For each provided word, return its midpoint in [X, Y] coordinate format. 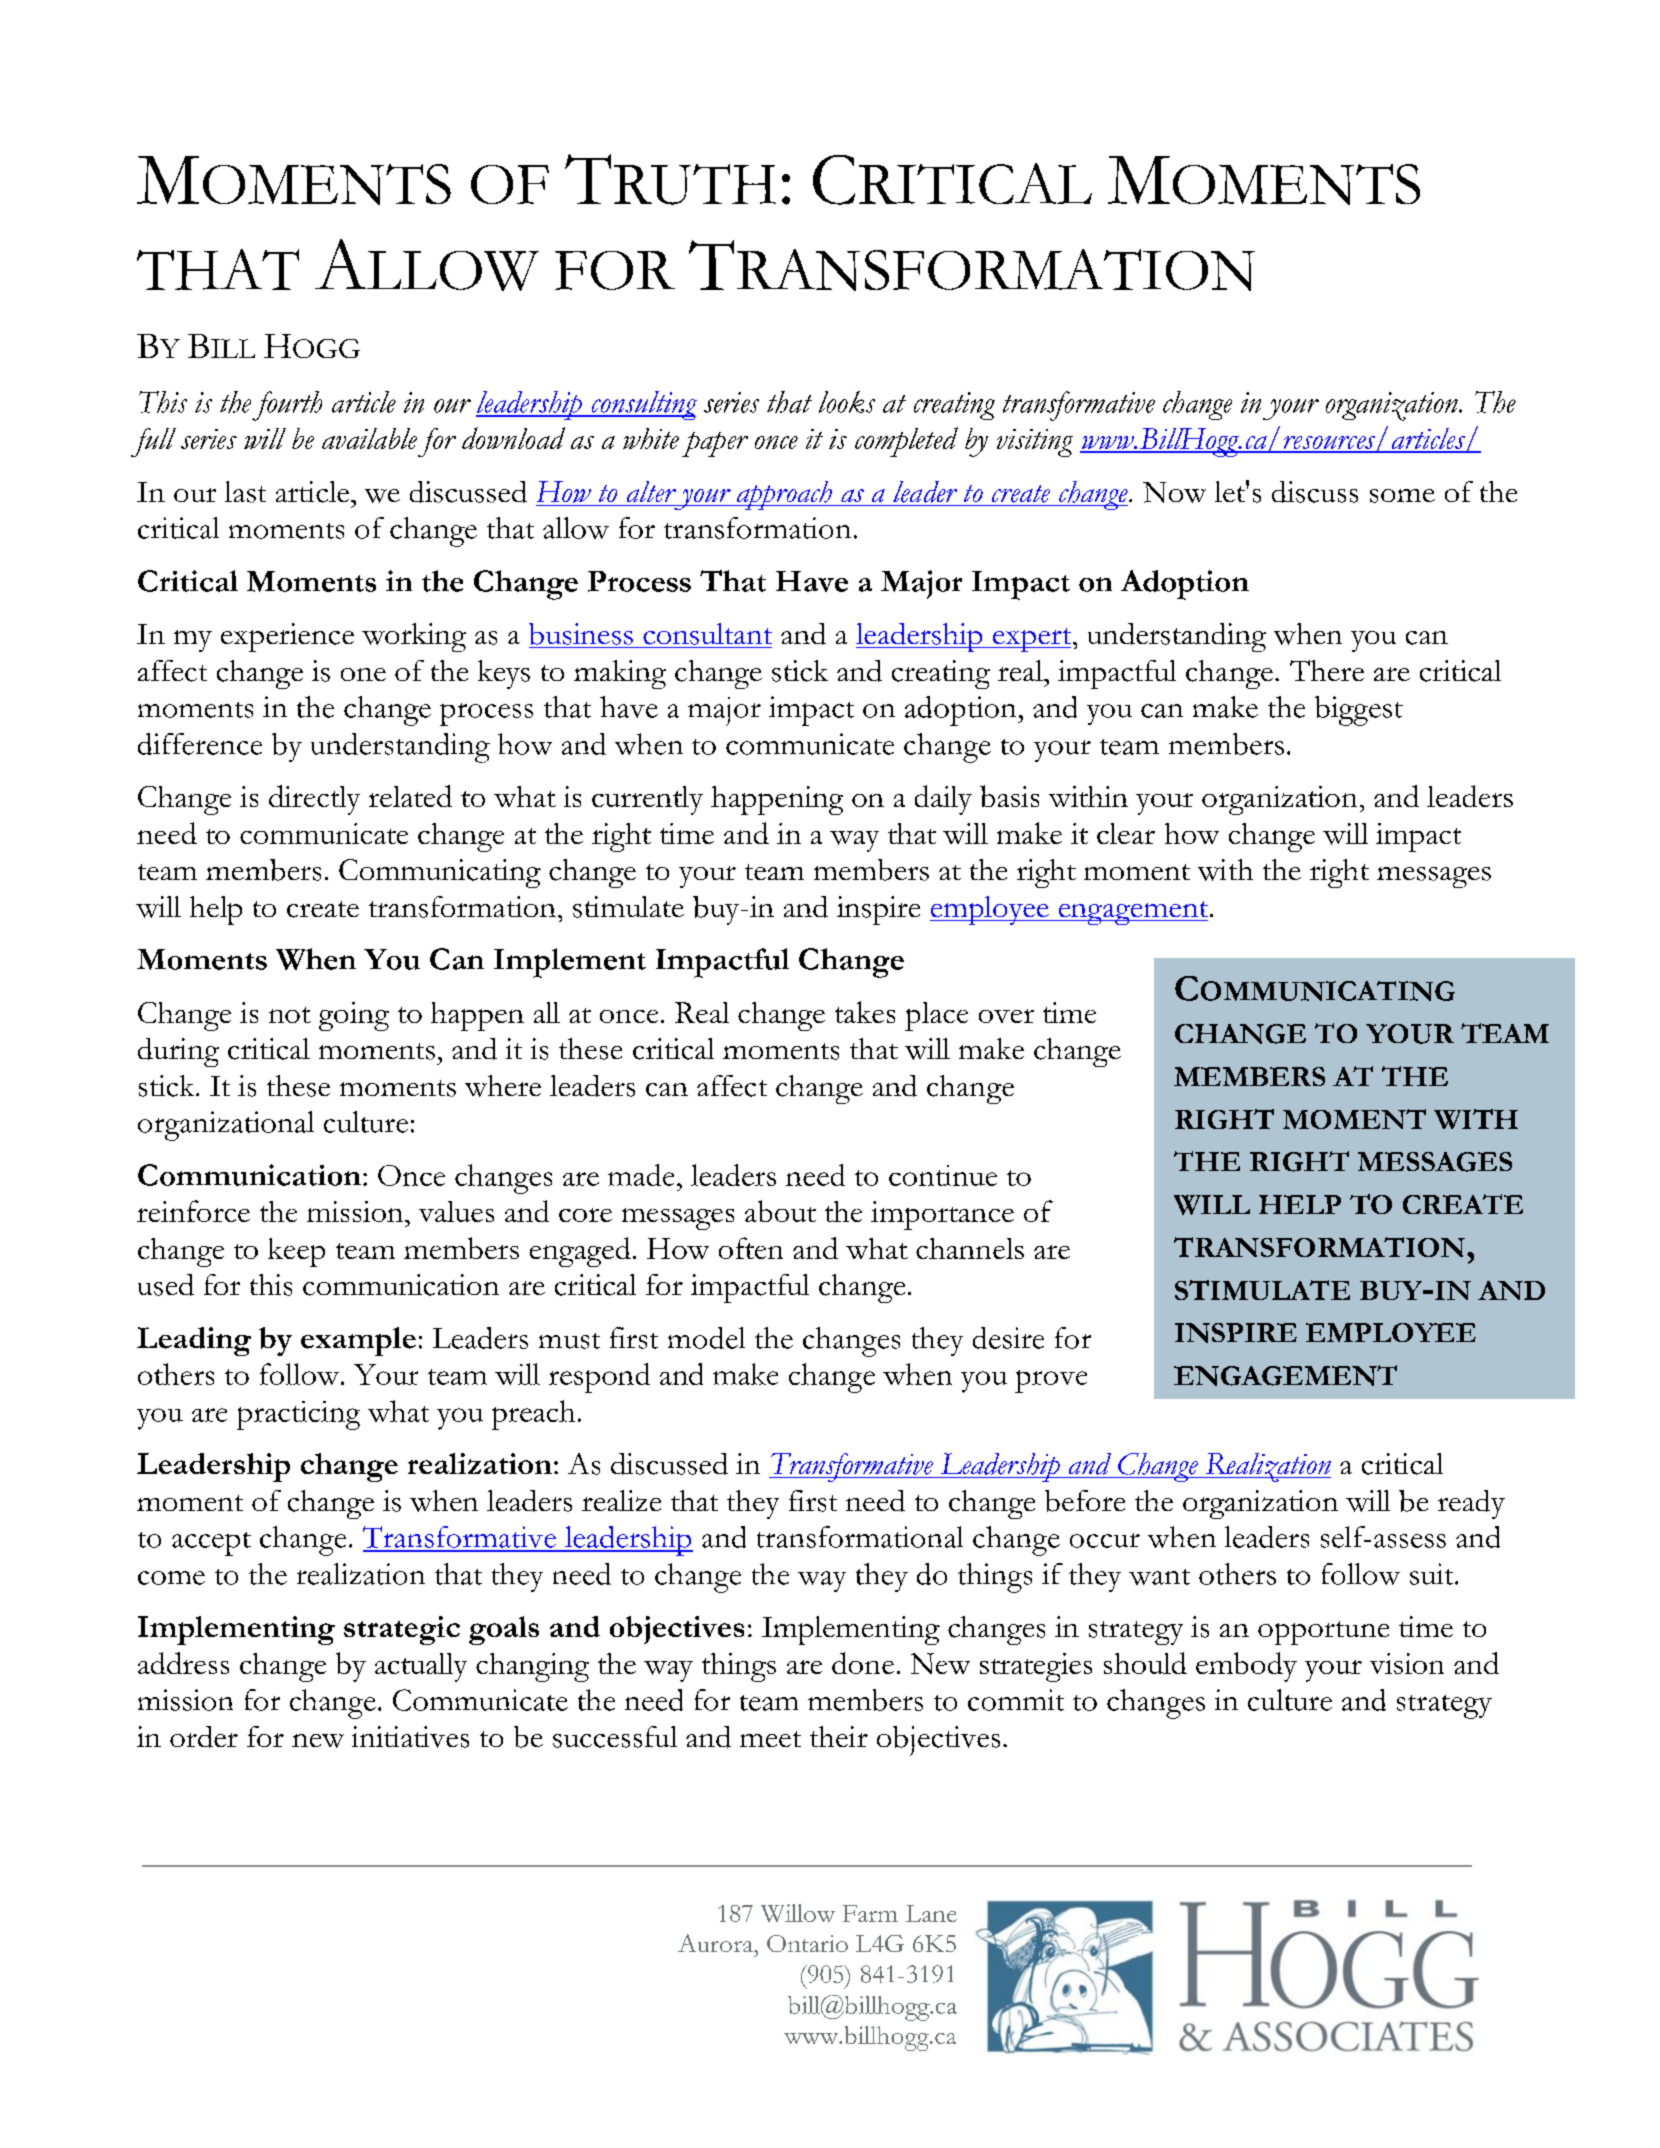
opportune [1323, 1633]
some [1402, 496]
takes [865, 1012]
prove [1051, 1381]
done [863, 1663]
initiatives [410, 1737]
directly [314, 800]
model [706, 1338]
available [369, 438]
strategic [402, 1630]
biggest [1359, 711]
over [1006, 1016]
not [290, 1015]
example [358, 1341]
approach [784, 495]
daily [943, 800]
